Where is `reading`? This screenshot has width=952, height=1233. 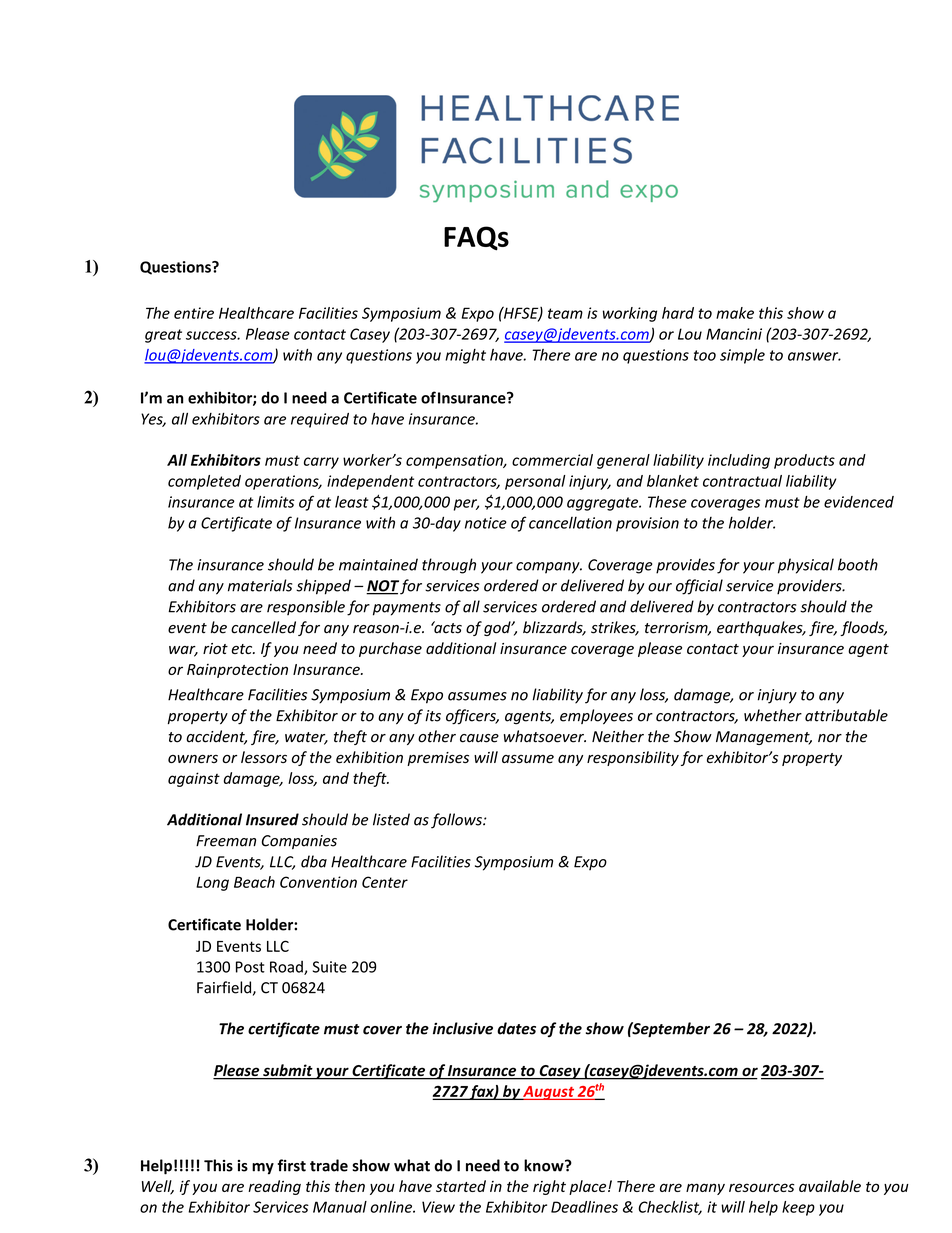
reading is located at coordinates (274, 1187).
